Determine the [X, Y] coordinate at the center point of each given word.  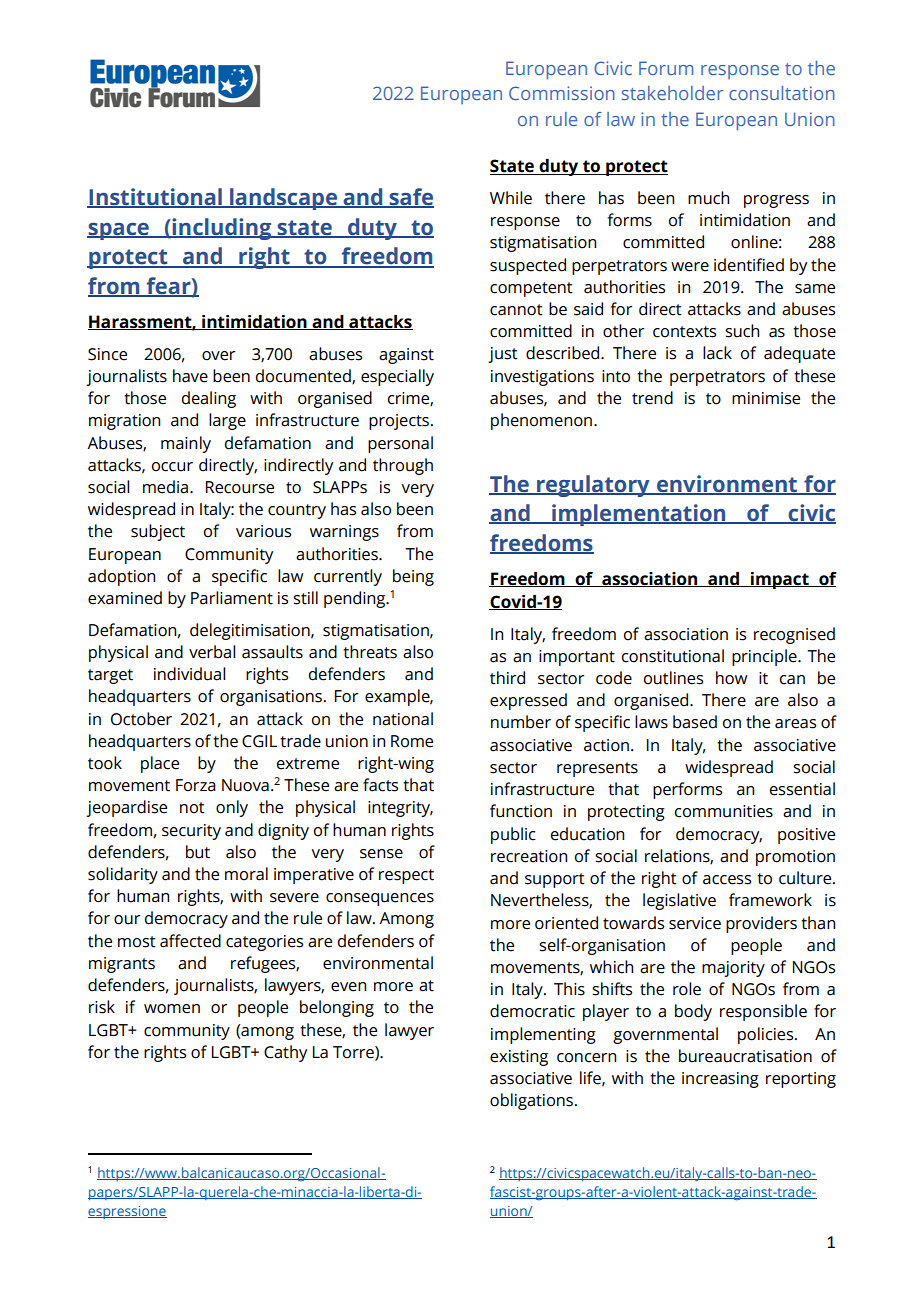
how [731, 678]
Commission [562, 93]
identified [749, 265]
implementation [639, 515]
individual [189, 674]
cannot [516, 310]
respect [406, 876]
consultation [782, 93]
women [172, 1009]
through [403, 466]
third [507, 678]
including [222, 229]
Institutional [155, 198]
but [198, 852]
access [727, 880]
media [167, 487]
